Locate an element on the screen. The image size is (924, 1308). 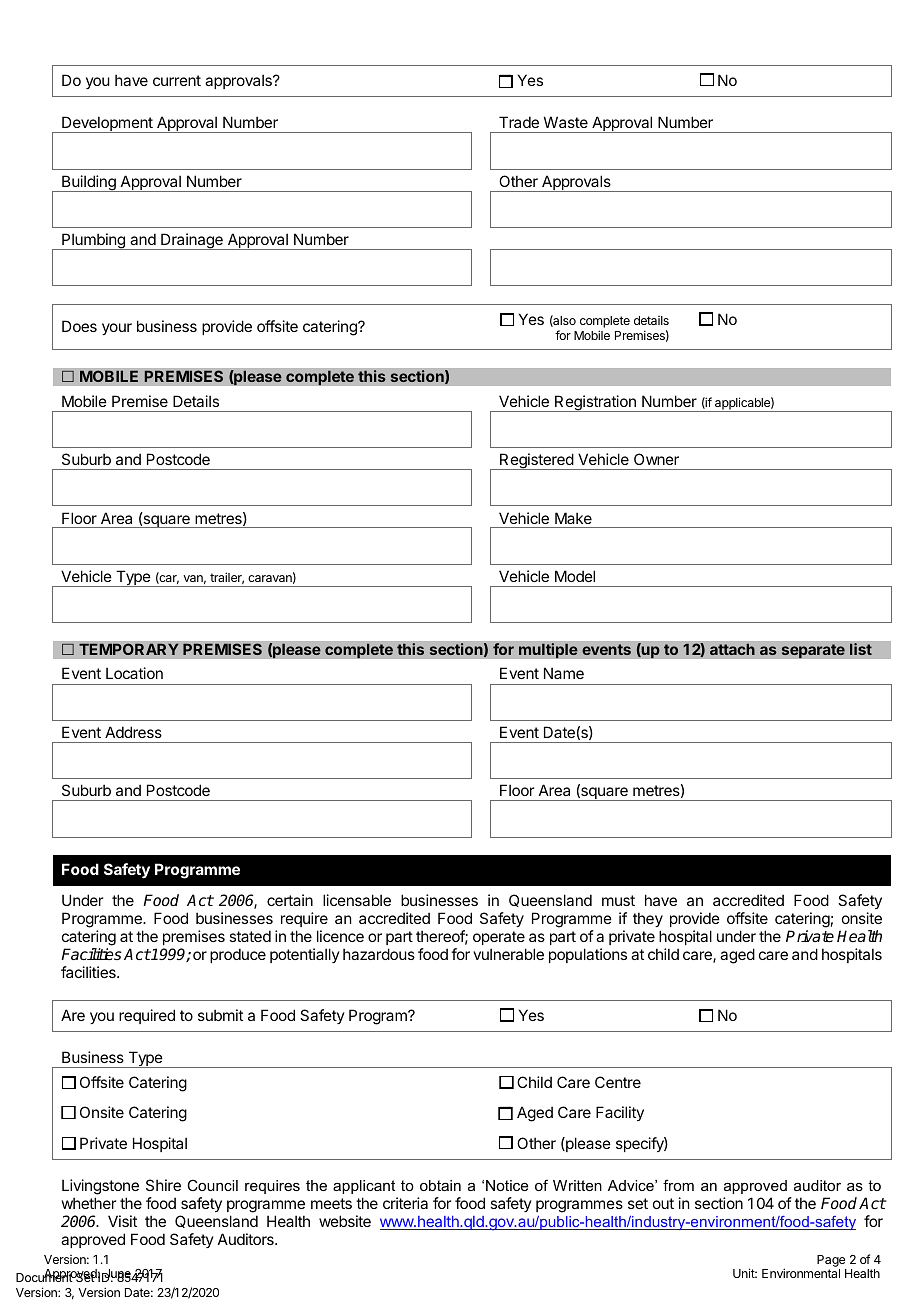
out is located at coordinates (663, 1203).
